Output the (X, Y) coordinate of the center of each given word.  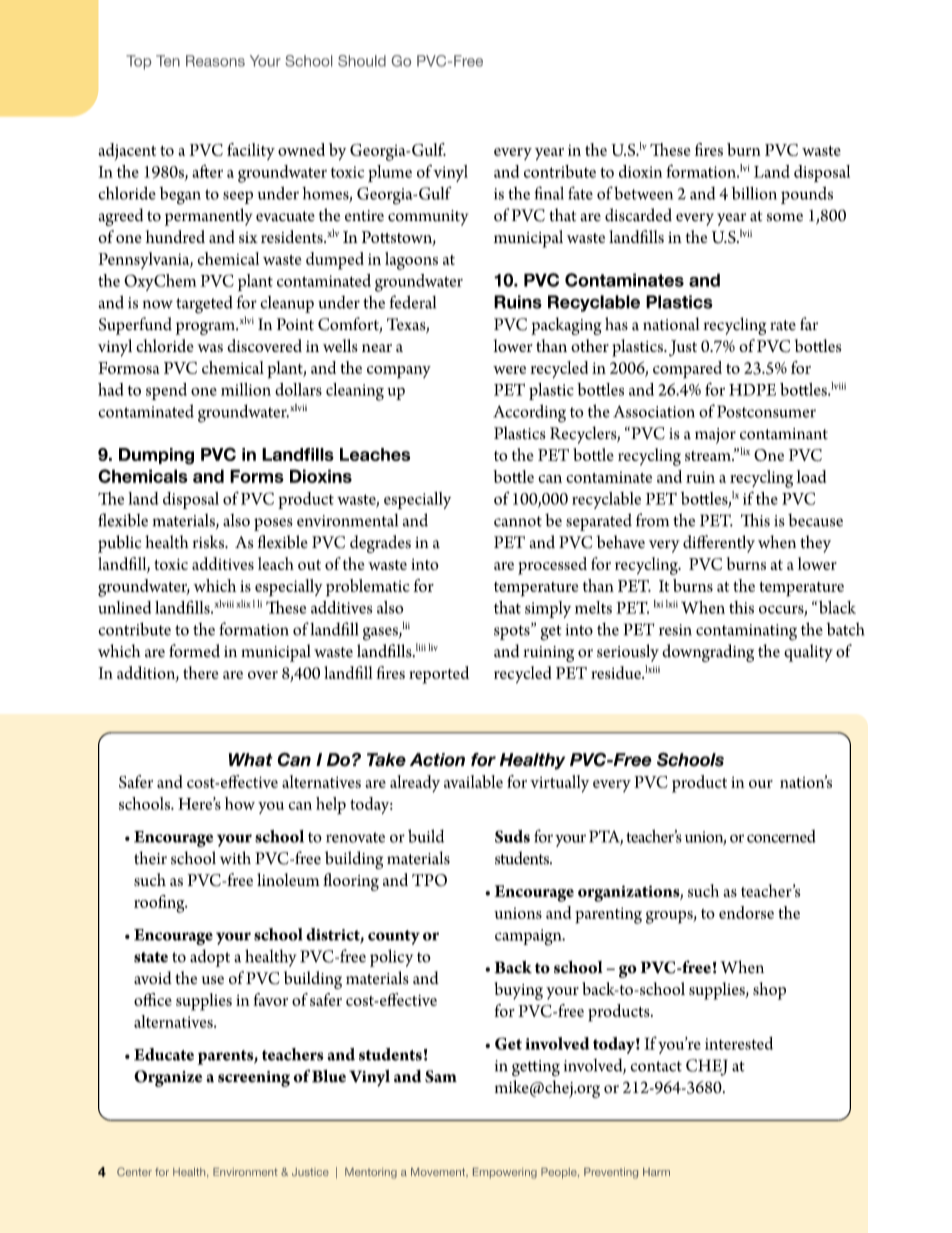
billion (754, 193)
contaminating (746, 632)
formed (194, 651)
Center (134, 1171)
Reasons (215, 61)
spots (513, 631)
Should (362, 61)
